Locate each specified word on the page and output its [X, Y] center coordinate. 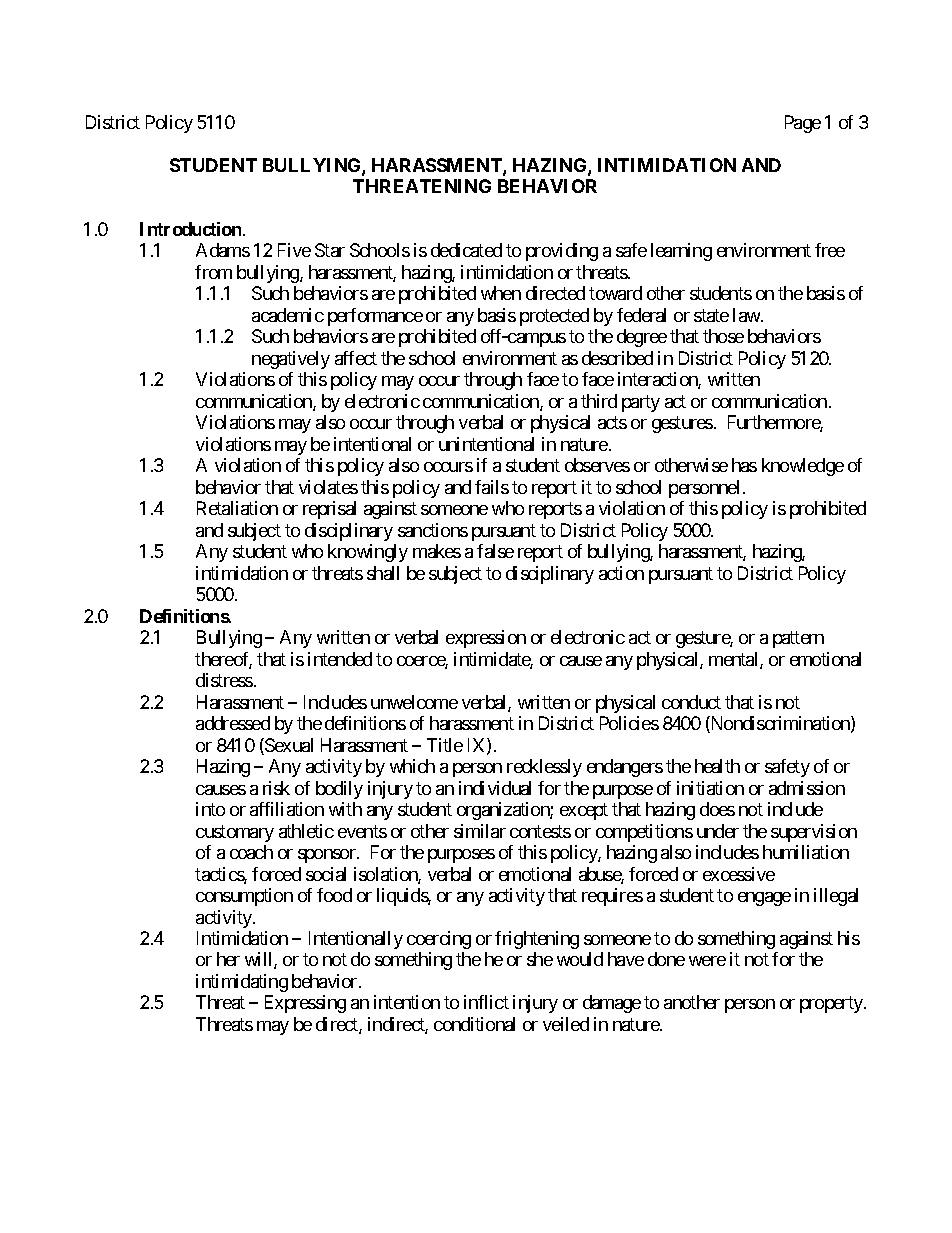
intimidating [242, 983]
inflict [486, 1002]
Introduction [192, 229]
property [832, 1005]
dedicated [466, 250]
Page [803, 124]
